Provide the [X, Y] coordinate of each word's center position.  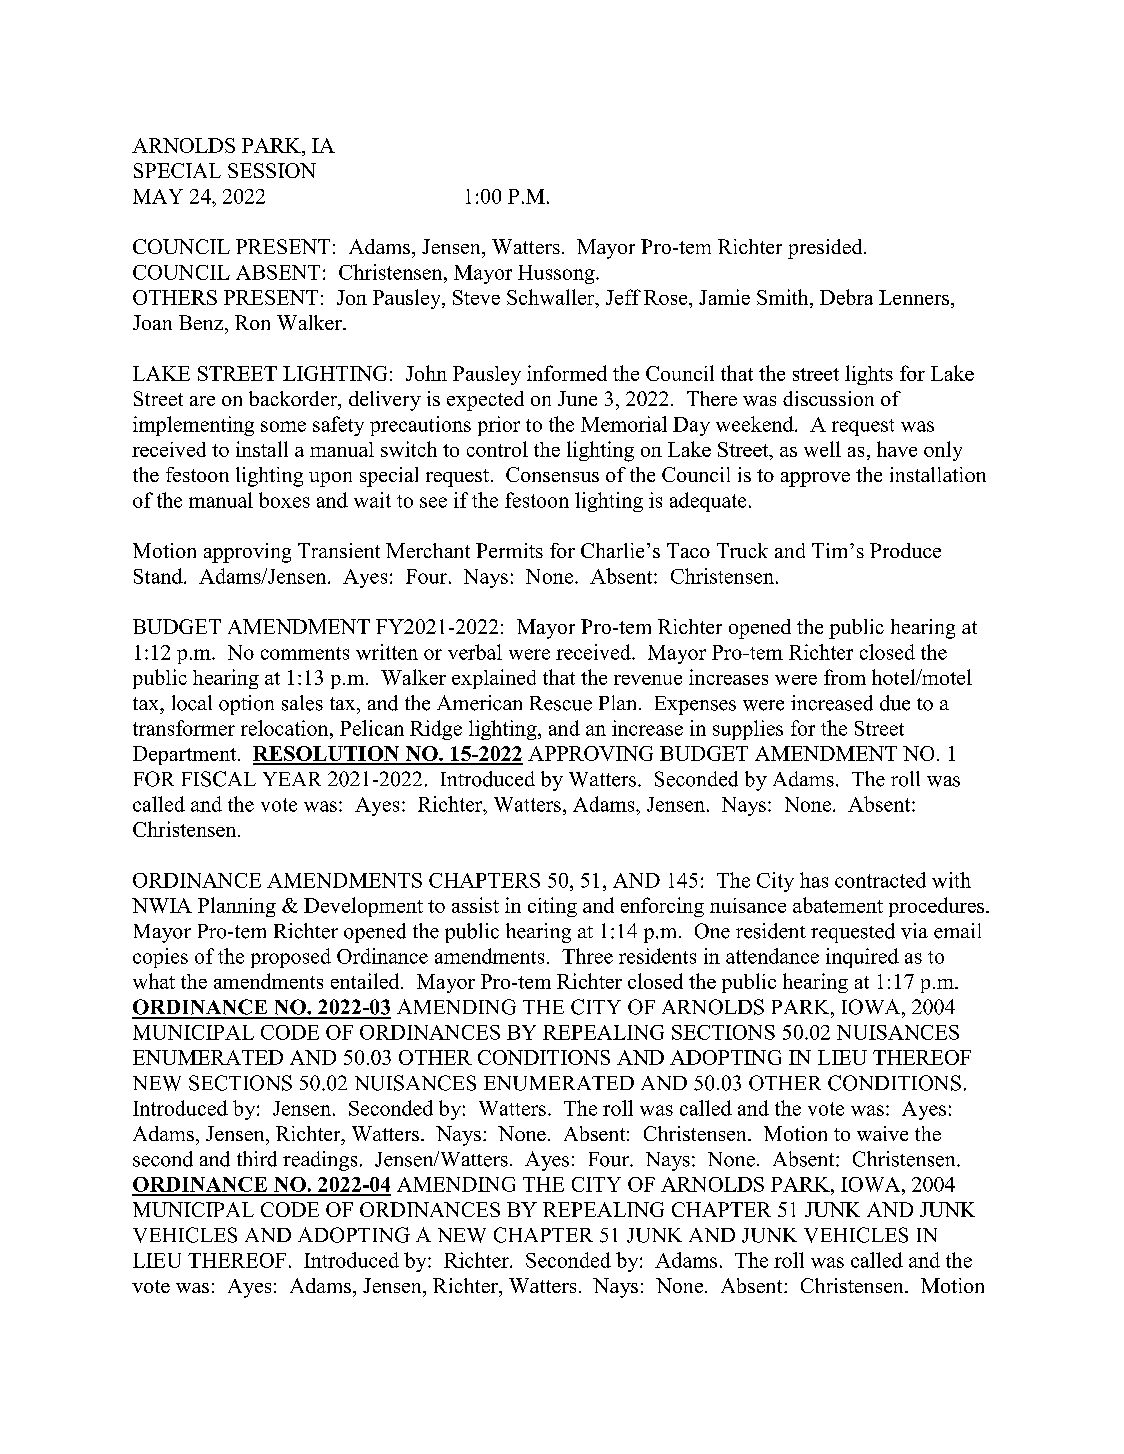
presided [826, 249]
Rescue [561, 703]
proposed [291, 958]
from [845, 677]
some [283, 426]
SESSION [272, 170]
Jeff [623, 297]
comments [305, 653]
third [257, 1159]
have [897, 449]
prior [499, 426]
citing [552, 907]
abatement [838, 905]
